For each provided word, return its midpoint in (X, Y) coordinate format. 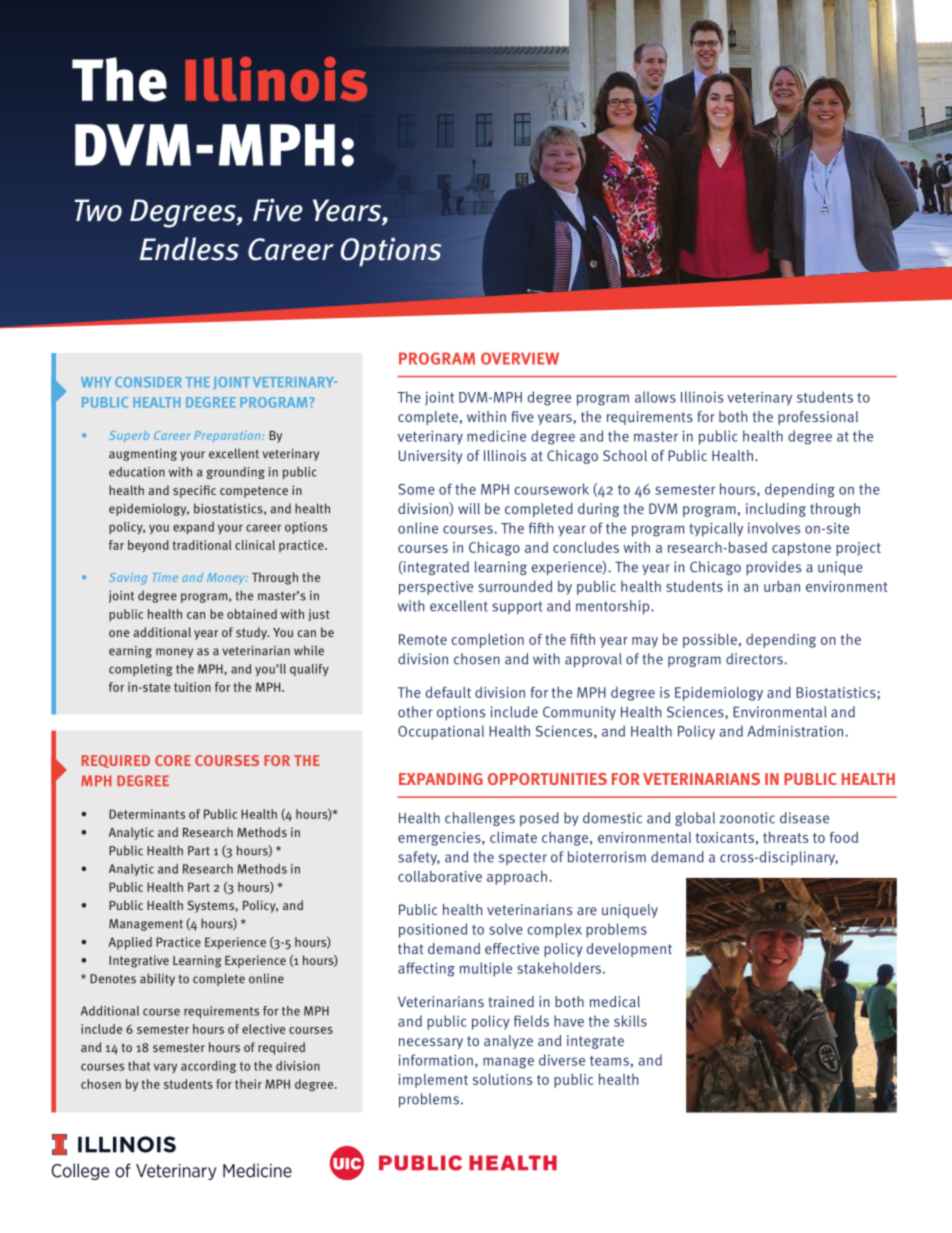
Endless (189, 249)
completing (141, 670)
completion (488, 641)
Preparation (228, 436)
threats (785, 837)
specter (523, 858)
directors (755, 659)
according (208, 1067)
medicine (496, 436)
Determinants (147, 814)
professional (818, 418)
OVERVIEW (520, 358)
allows (655, 397)
